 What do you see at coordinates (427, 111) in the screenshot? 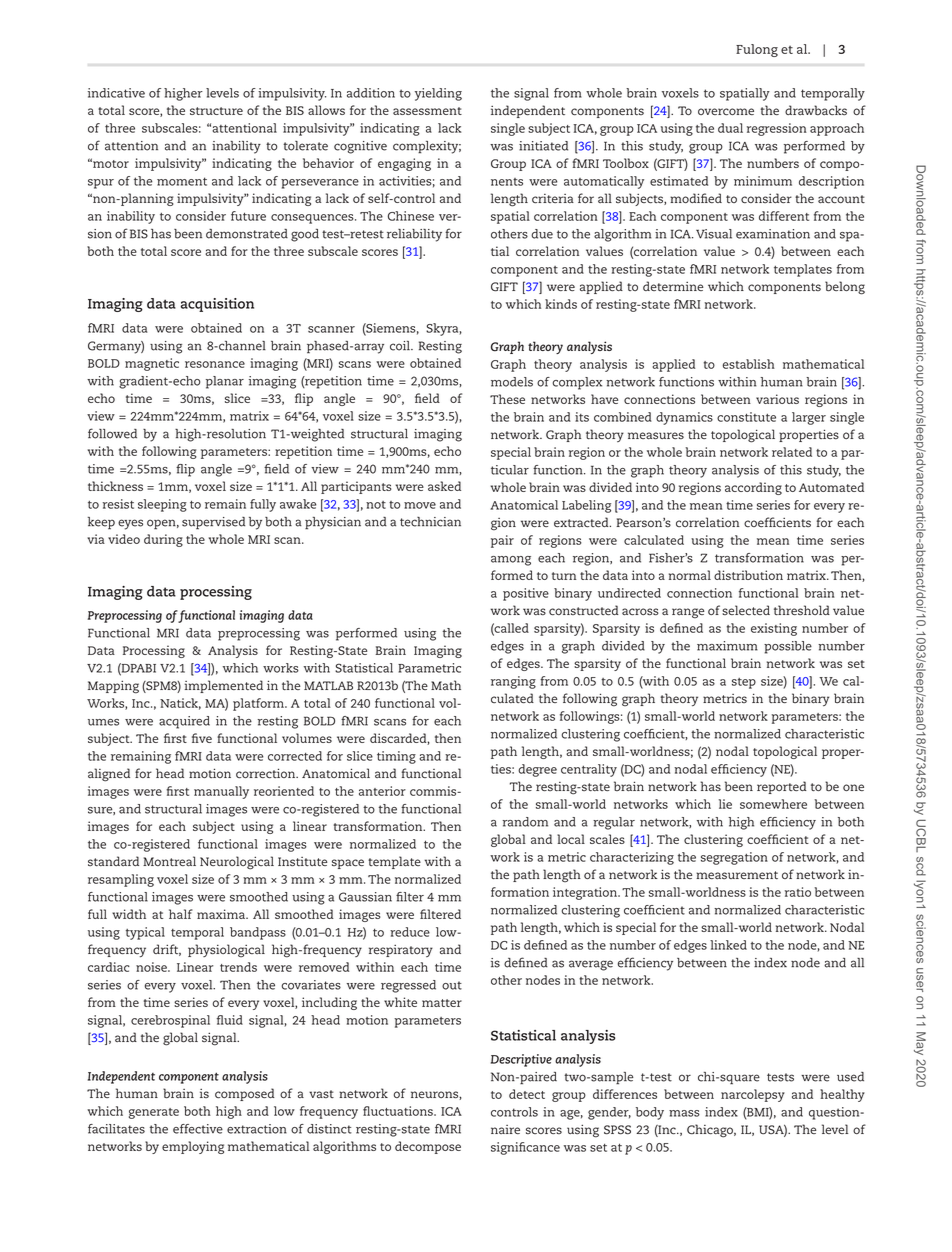
I see `assessment` at bounding box center [427, 111].
